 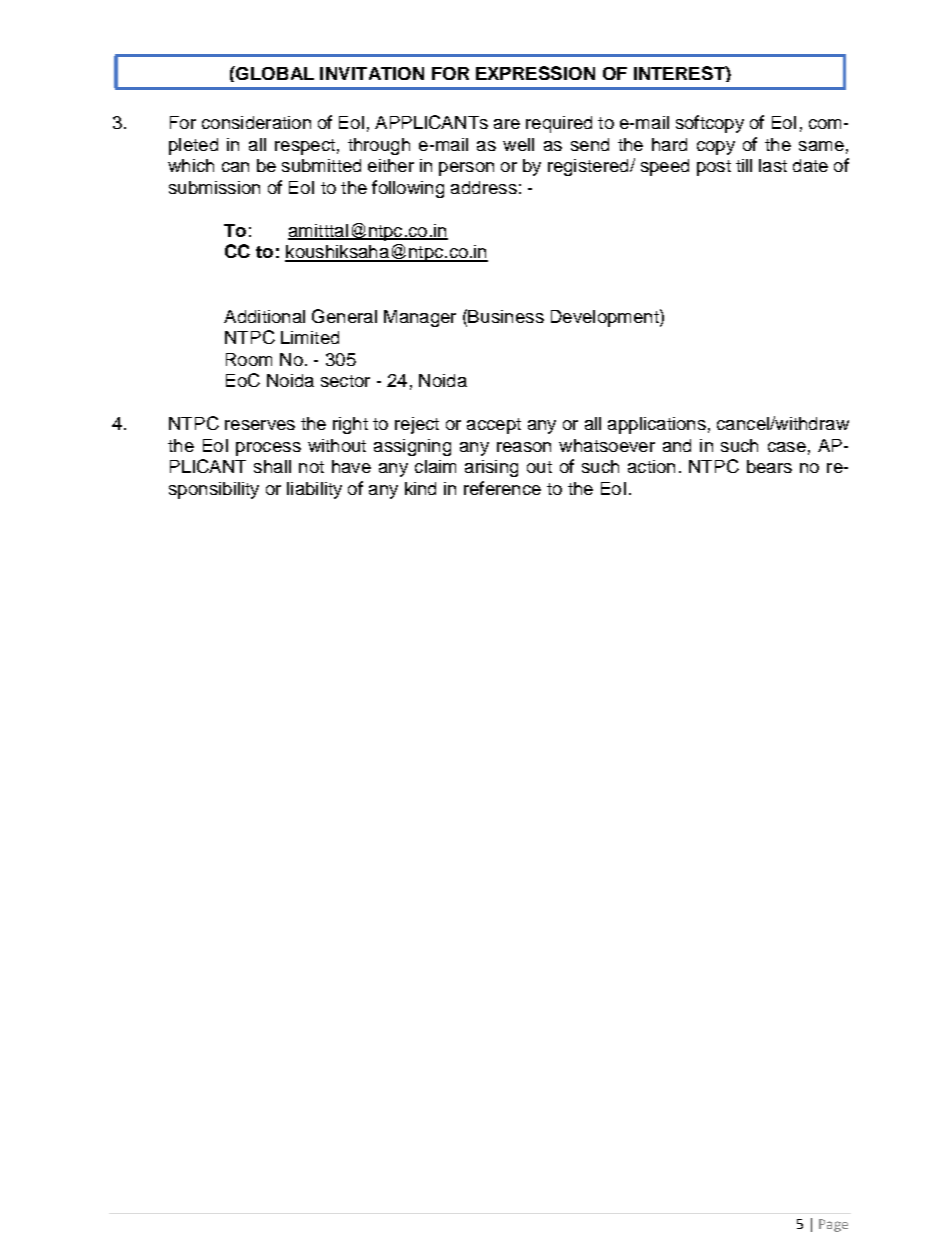 I want to click on arising, so click(x=491, y=468).
